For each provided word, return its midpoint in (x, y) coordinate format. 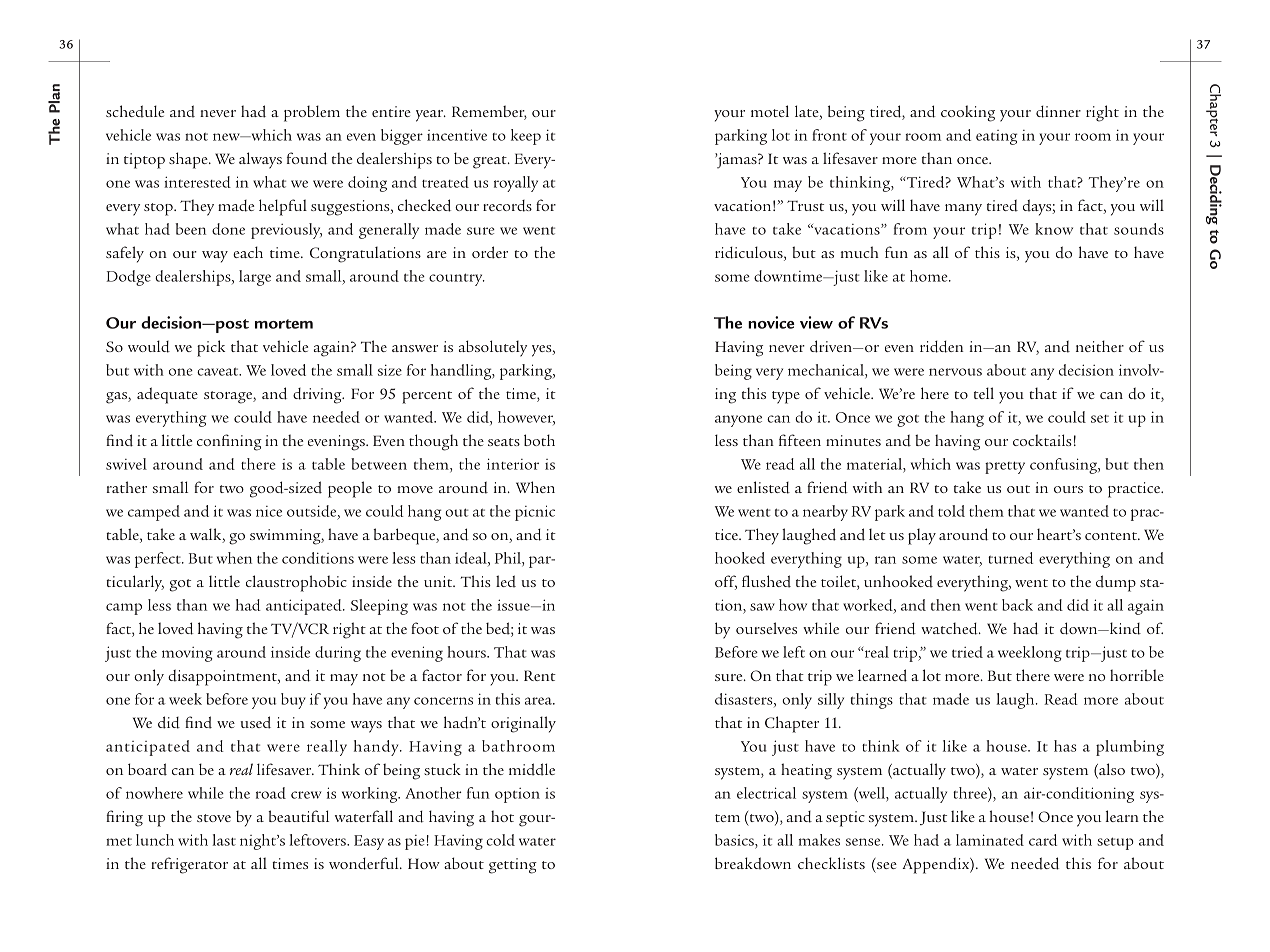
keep (526, 137)
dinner (1058, 111)
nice (269, 511)
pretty (1005, 467)
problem (312, 113)
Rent (540, 675)
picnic (535, 513)
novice (771, 322)
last (224, 840)
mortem (284, 324)
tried (967, 652)
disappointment (223, 677)
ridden (942, 346)
